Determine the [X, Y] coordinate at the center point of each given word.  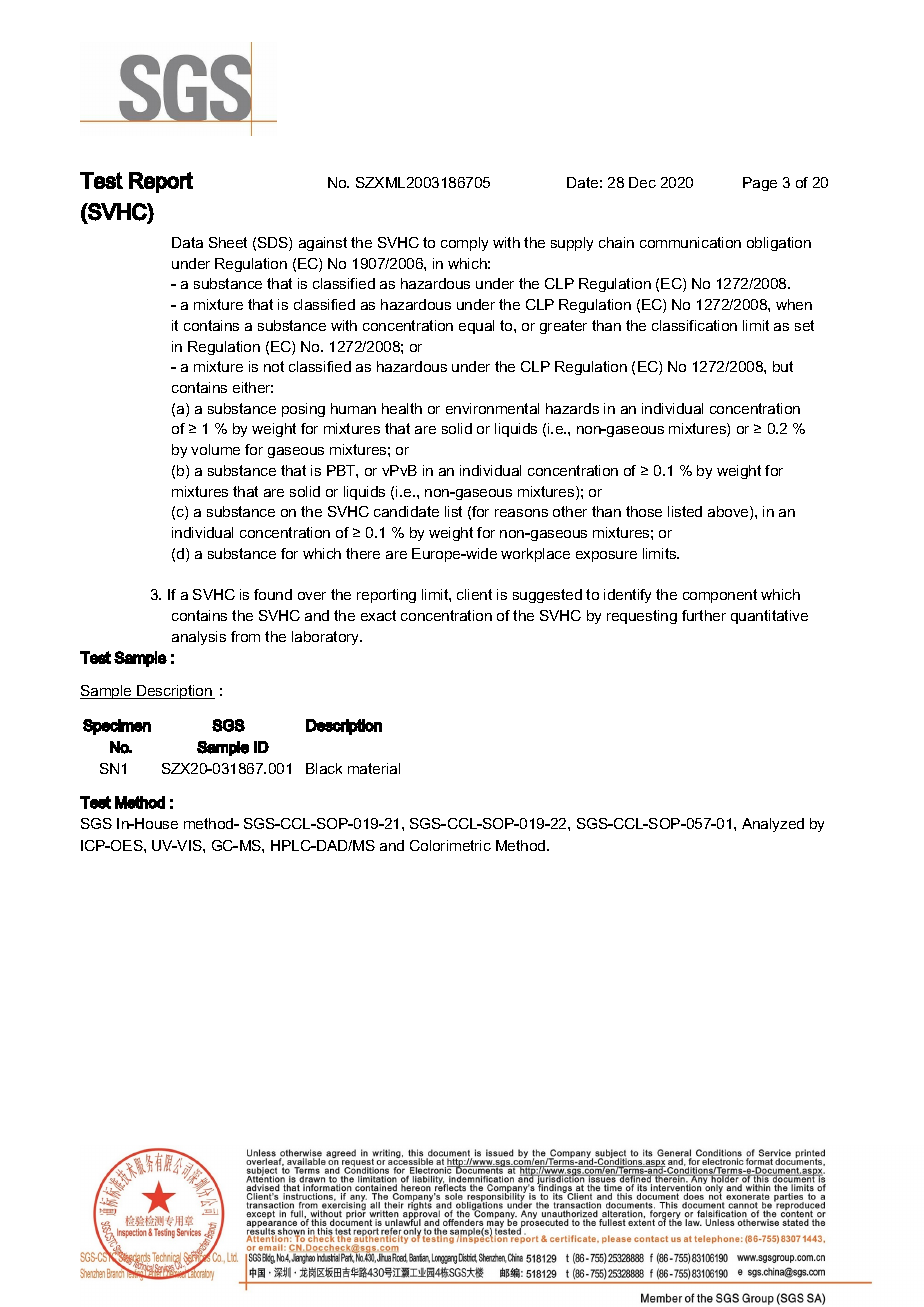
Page [760, 184]
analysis [199, 638]
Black [324, 768]
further [704, 615]
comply [464, 244]
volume [215, 449]
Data [187, 242]
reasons [521, 513]
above [729, 513]
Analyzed [773, 825]
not [274, 366]
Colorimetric [450, 845]
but [783, 366]
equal [476, 327]
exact [378, 615]
